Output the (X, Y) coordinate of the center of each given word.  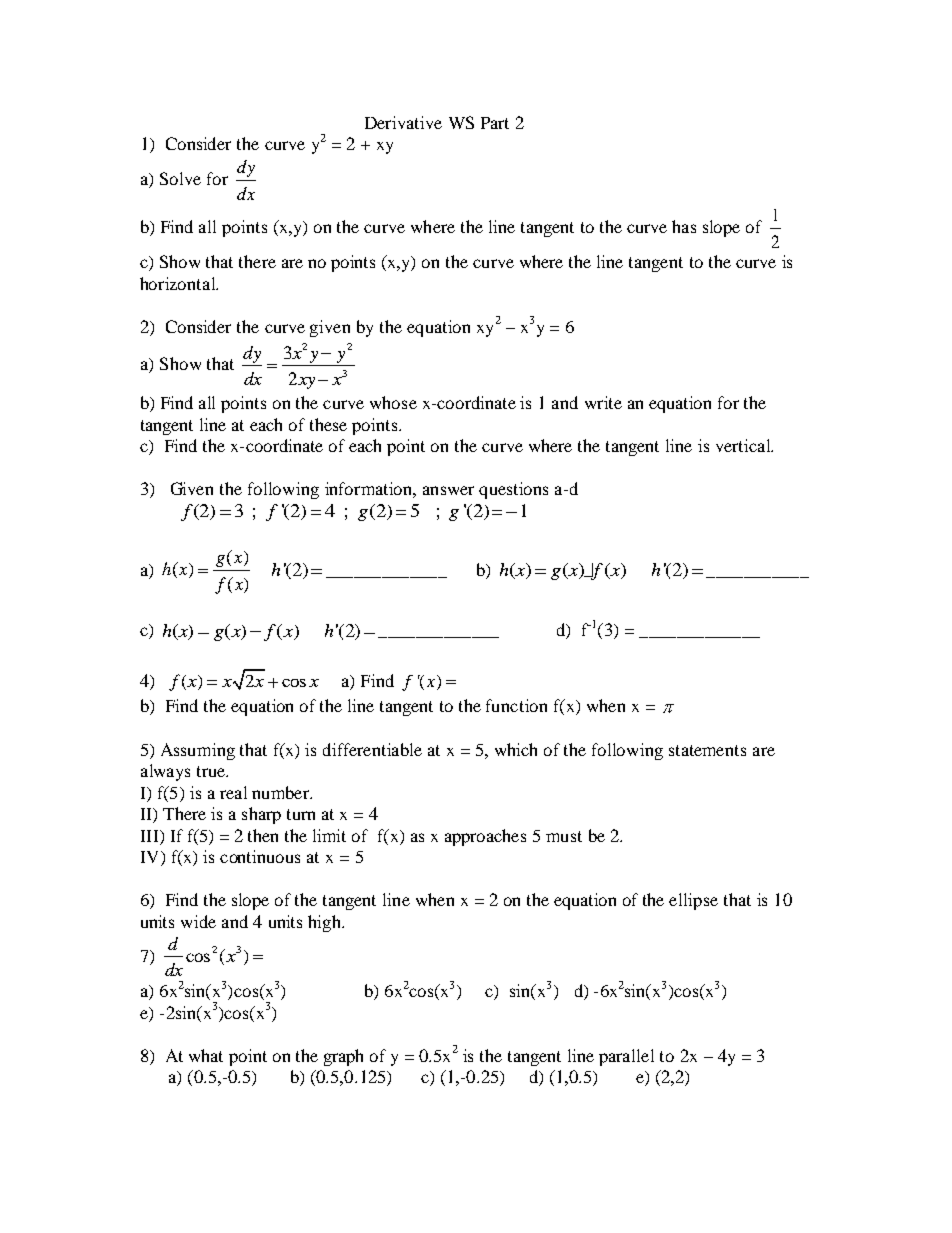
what (206, 1055)
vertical (744, 445)
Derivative (403, 122)
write (603, 402)
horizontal (179, 283)
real (233, 792)
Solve (180, 178)
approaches (485, 837)
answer (448, 490)
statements (707, 750)
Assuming (198, 751)
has (684, 226)
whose (393, 402)
